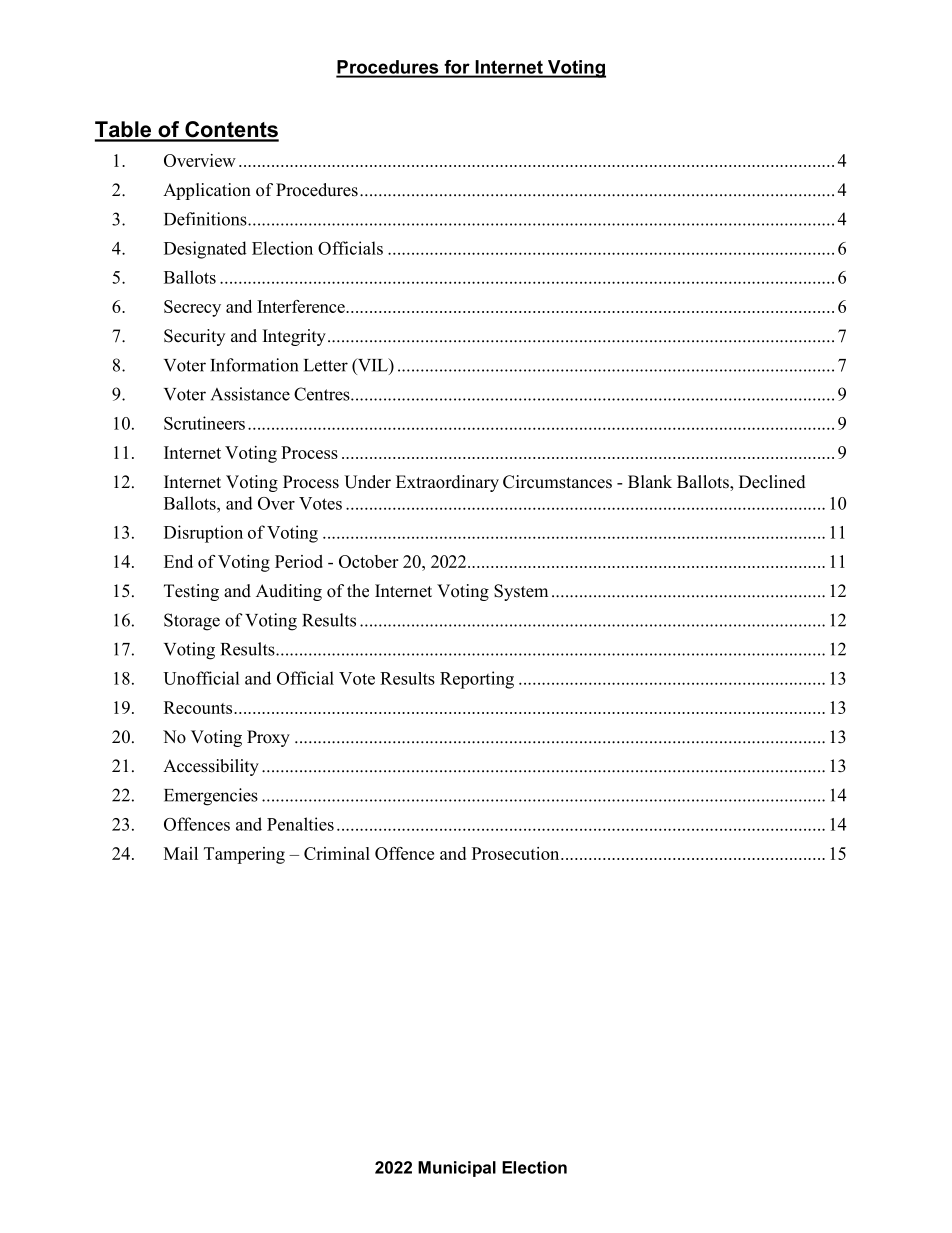  What do you see at coordinates (337, 853) in the screenshot?
I see `Criminal` at bounding box center [337, 853].
